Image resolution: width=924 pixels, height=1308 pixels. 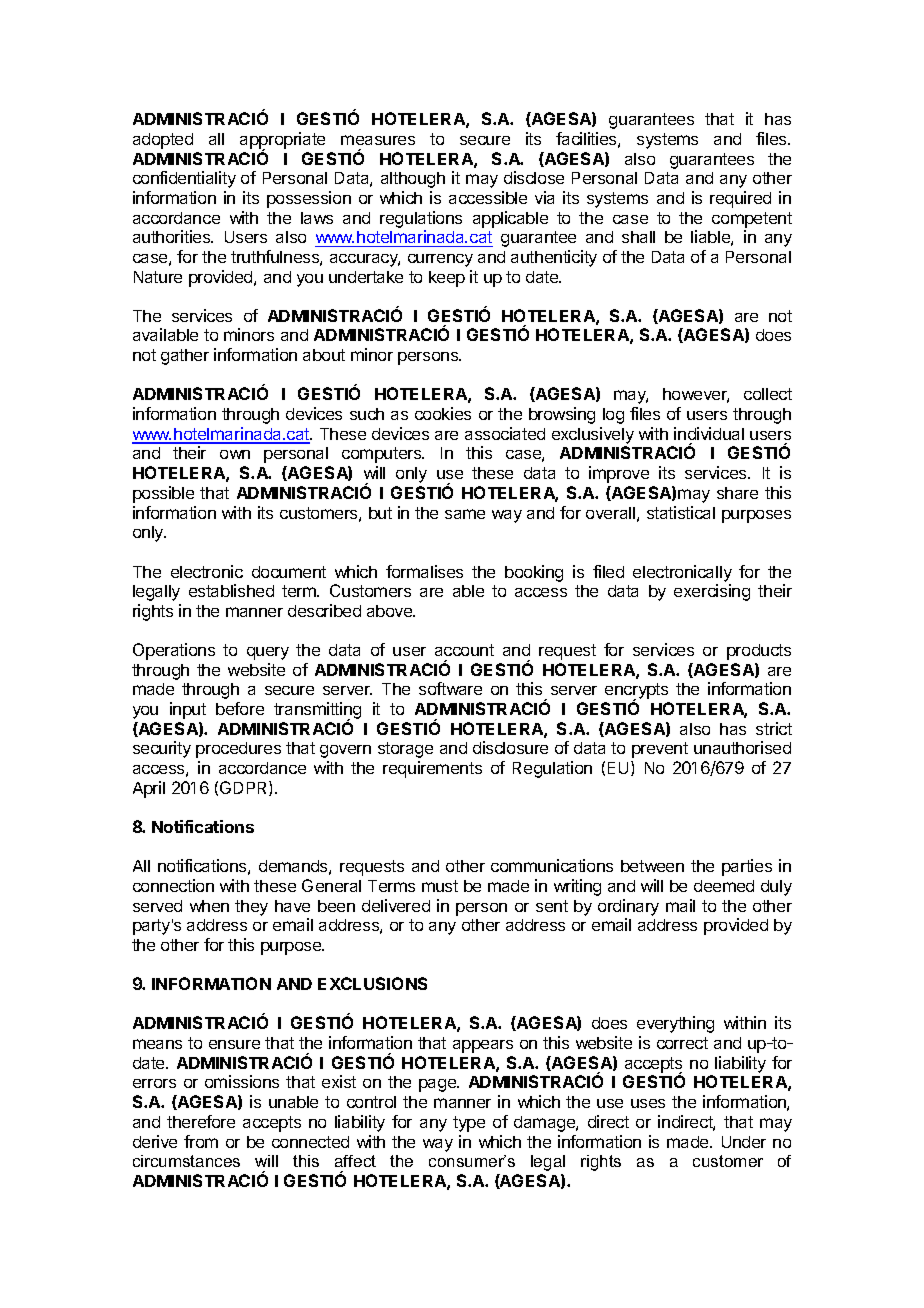 What do you see at coordinates (184, 179) in the document?
I see `confidentiality` at bounding box center [184, 179].
